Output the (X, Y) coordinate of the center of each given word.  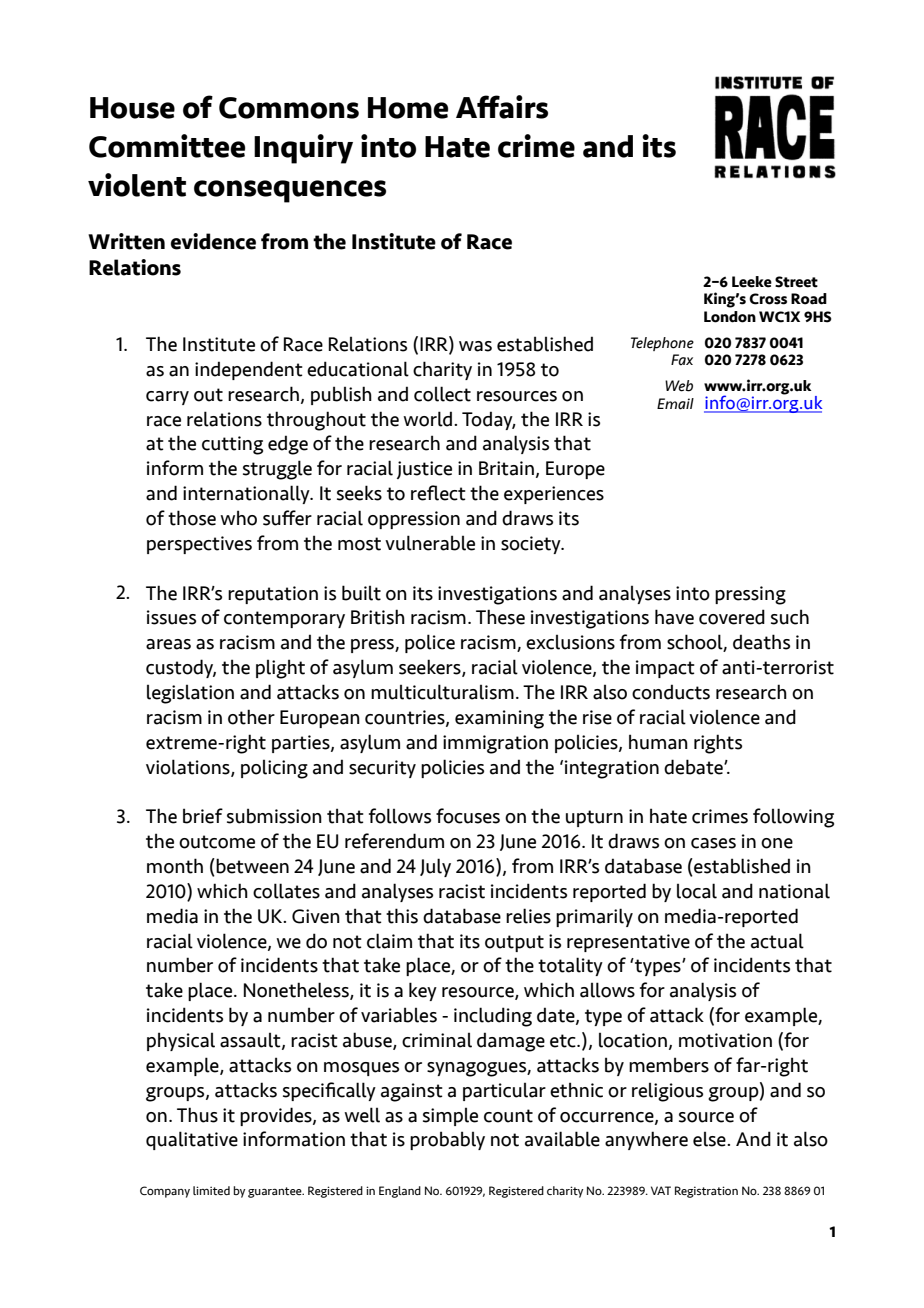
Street (796, 282)
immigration (495, 744)
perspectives (199, 545)
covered (732, 617)
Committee (167, 146)
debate (694, 767)
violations (189, 767)
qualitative (192, 1140)
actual (777, 941)
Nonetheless (297, 991)
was (475, 346)
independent (249, 370)
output (514, 943)
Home (408, 108)
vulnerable (430, 543)
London (730, 317)
